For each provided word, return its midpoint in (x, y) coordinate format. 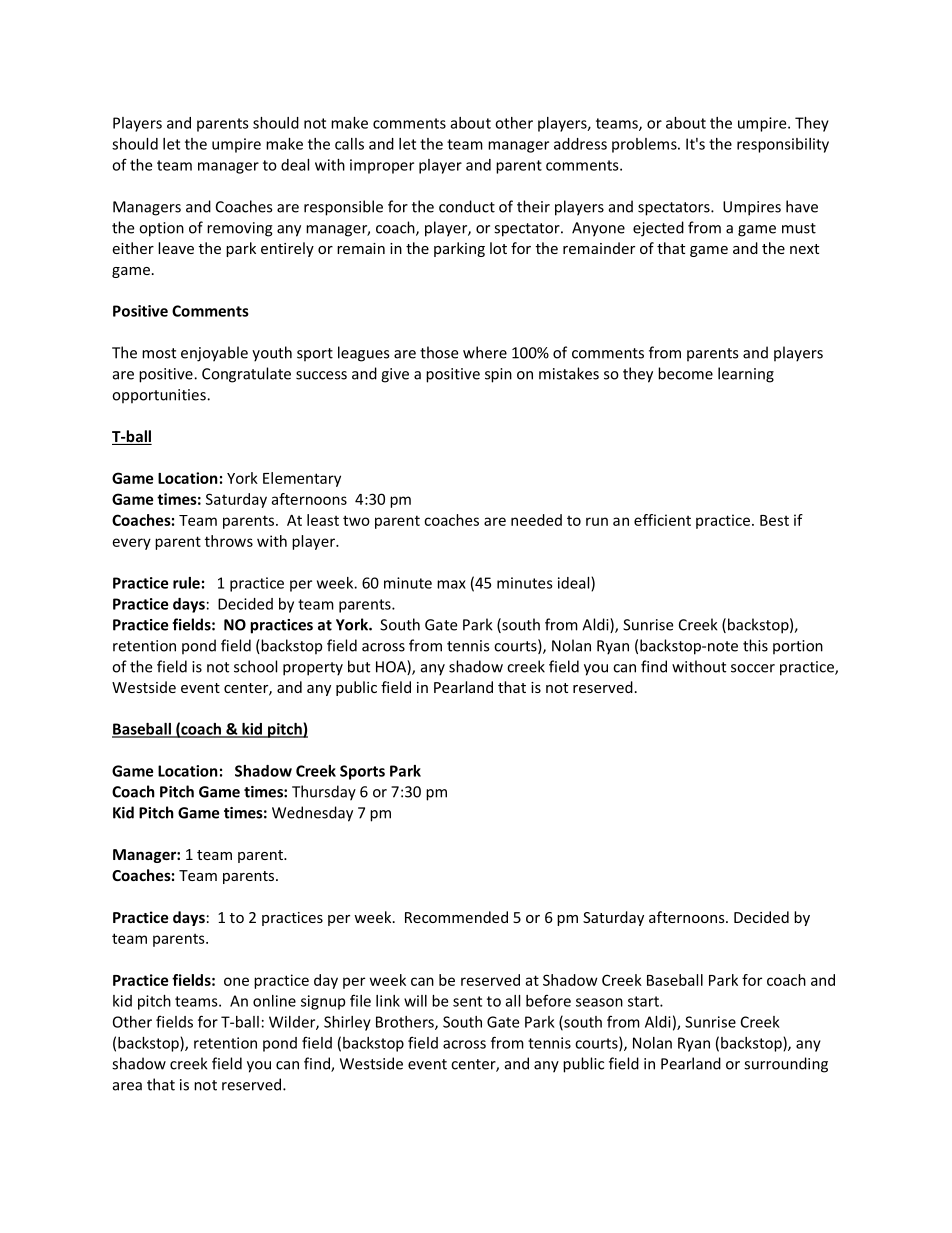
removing (240, 229)
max (451, 584)
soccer (753, 668)
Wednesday (312, 814)
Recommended (456, 917)
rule (186, 583)
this (755, 645)
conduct (467, 206)
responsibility (783, 145)
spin (498, 375)
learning (746, 375)
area (127, 1086)
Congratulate (246, 375)
